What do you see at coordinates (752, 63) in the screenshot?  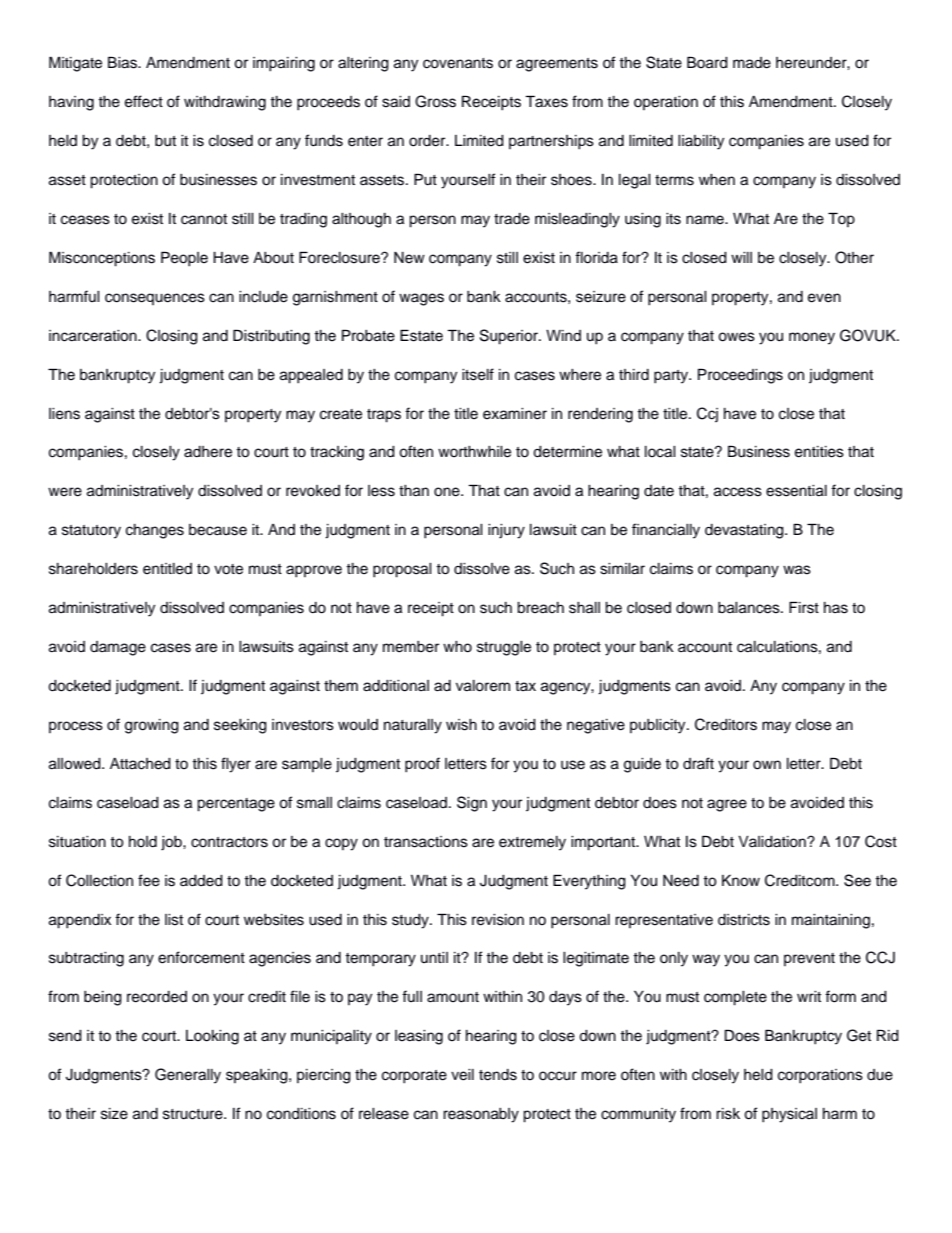 I see `made` at bounding box center [752, 63].
